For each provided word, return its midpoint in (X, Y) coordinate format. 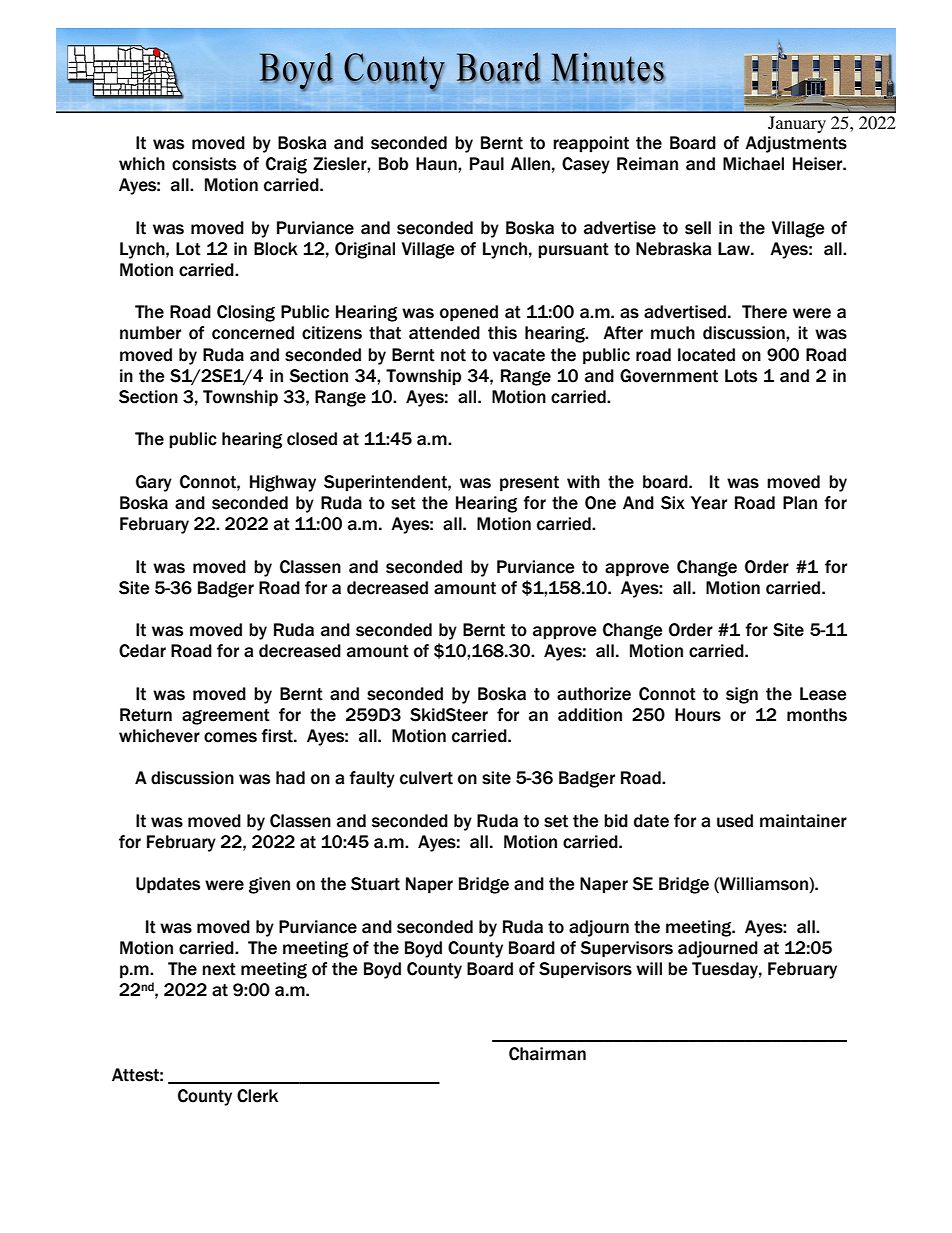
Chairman (547, 1054)
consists (204, 164)
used (735, 821)
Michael (753, 164)
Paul (487, 164)
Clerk (257, 1096)
